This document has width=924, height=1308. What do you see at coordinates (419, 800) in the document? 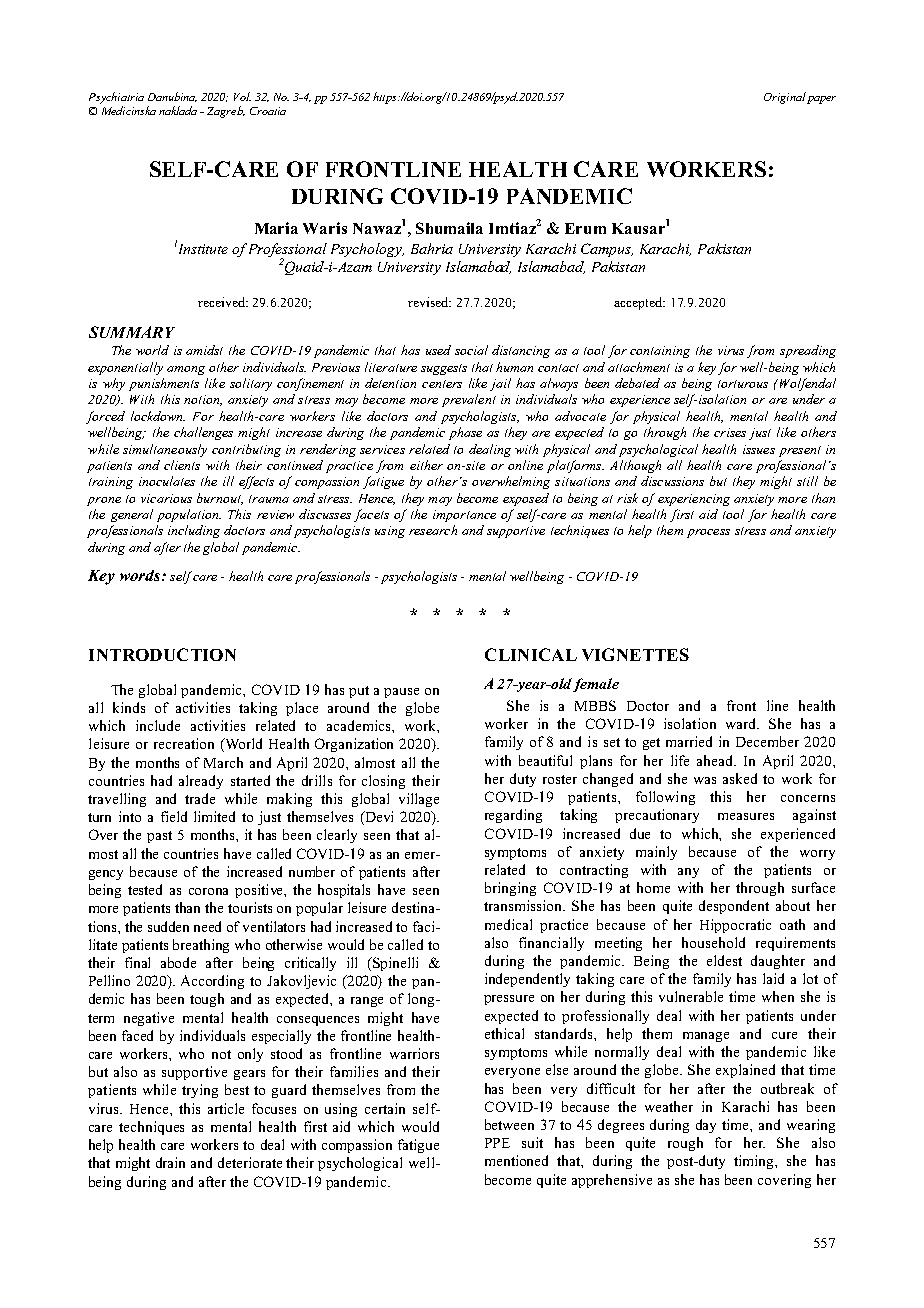
I see `village` at bounding box center [419, 800].
